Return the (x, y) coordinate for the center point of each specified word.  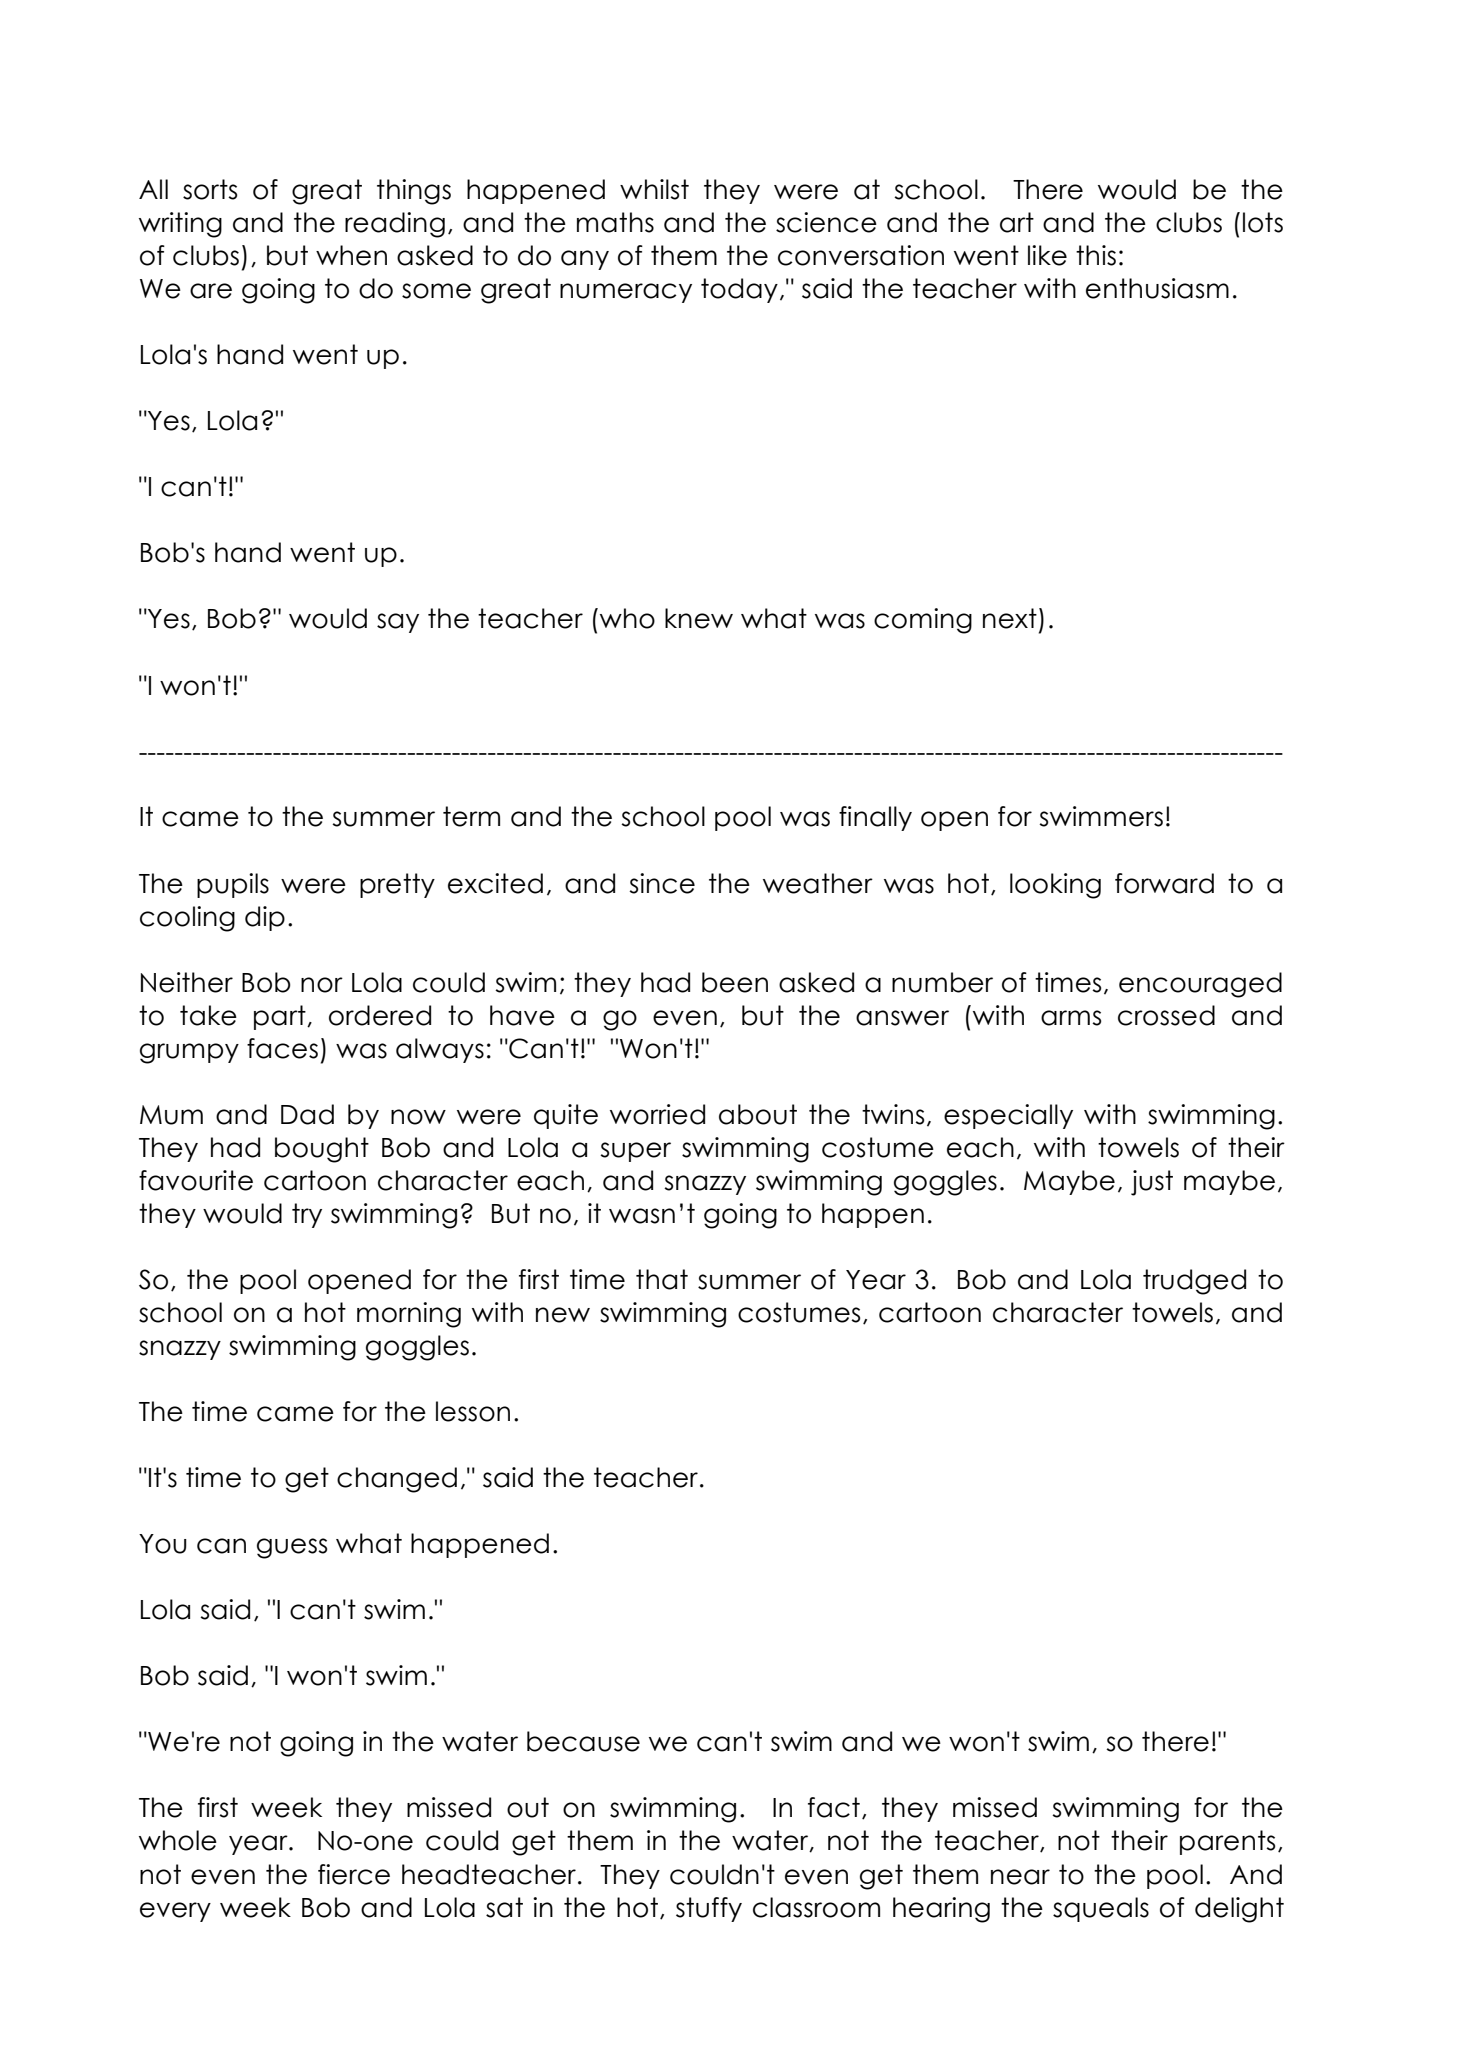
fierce (354, 1874)
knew (699, 618)
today (739, 290)
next (1010, 618)
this (1096, 255)
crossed (1166, 1015)
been (735, 982)
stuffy (709, 1909)
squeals (1101, 1909)
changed (397, 1480)
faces (282, 1048)
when (351, 255)
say (398, 623)
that (662, 1279)
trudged (1194, 1282)
